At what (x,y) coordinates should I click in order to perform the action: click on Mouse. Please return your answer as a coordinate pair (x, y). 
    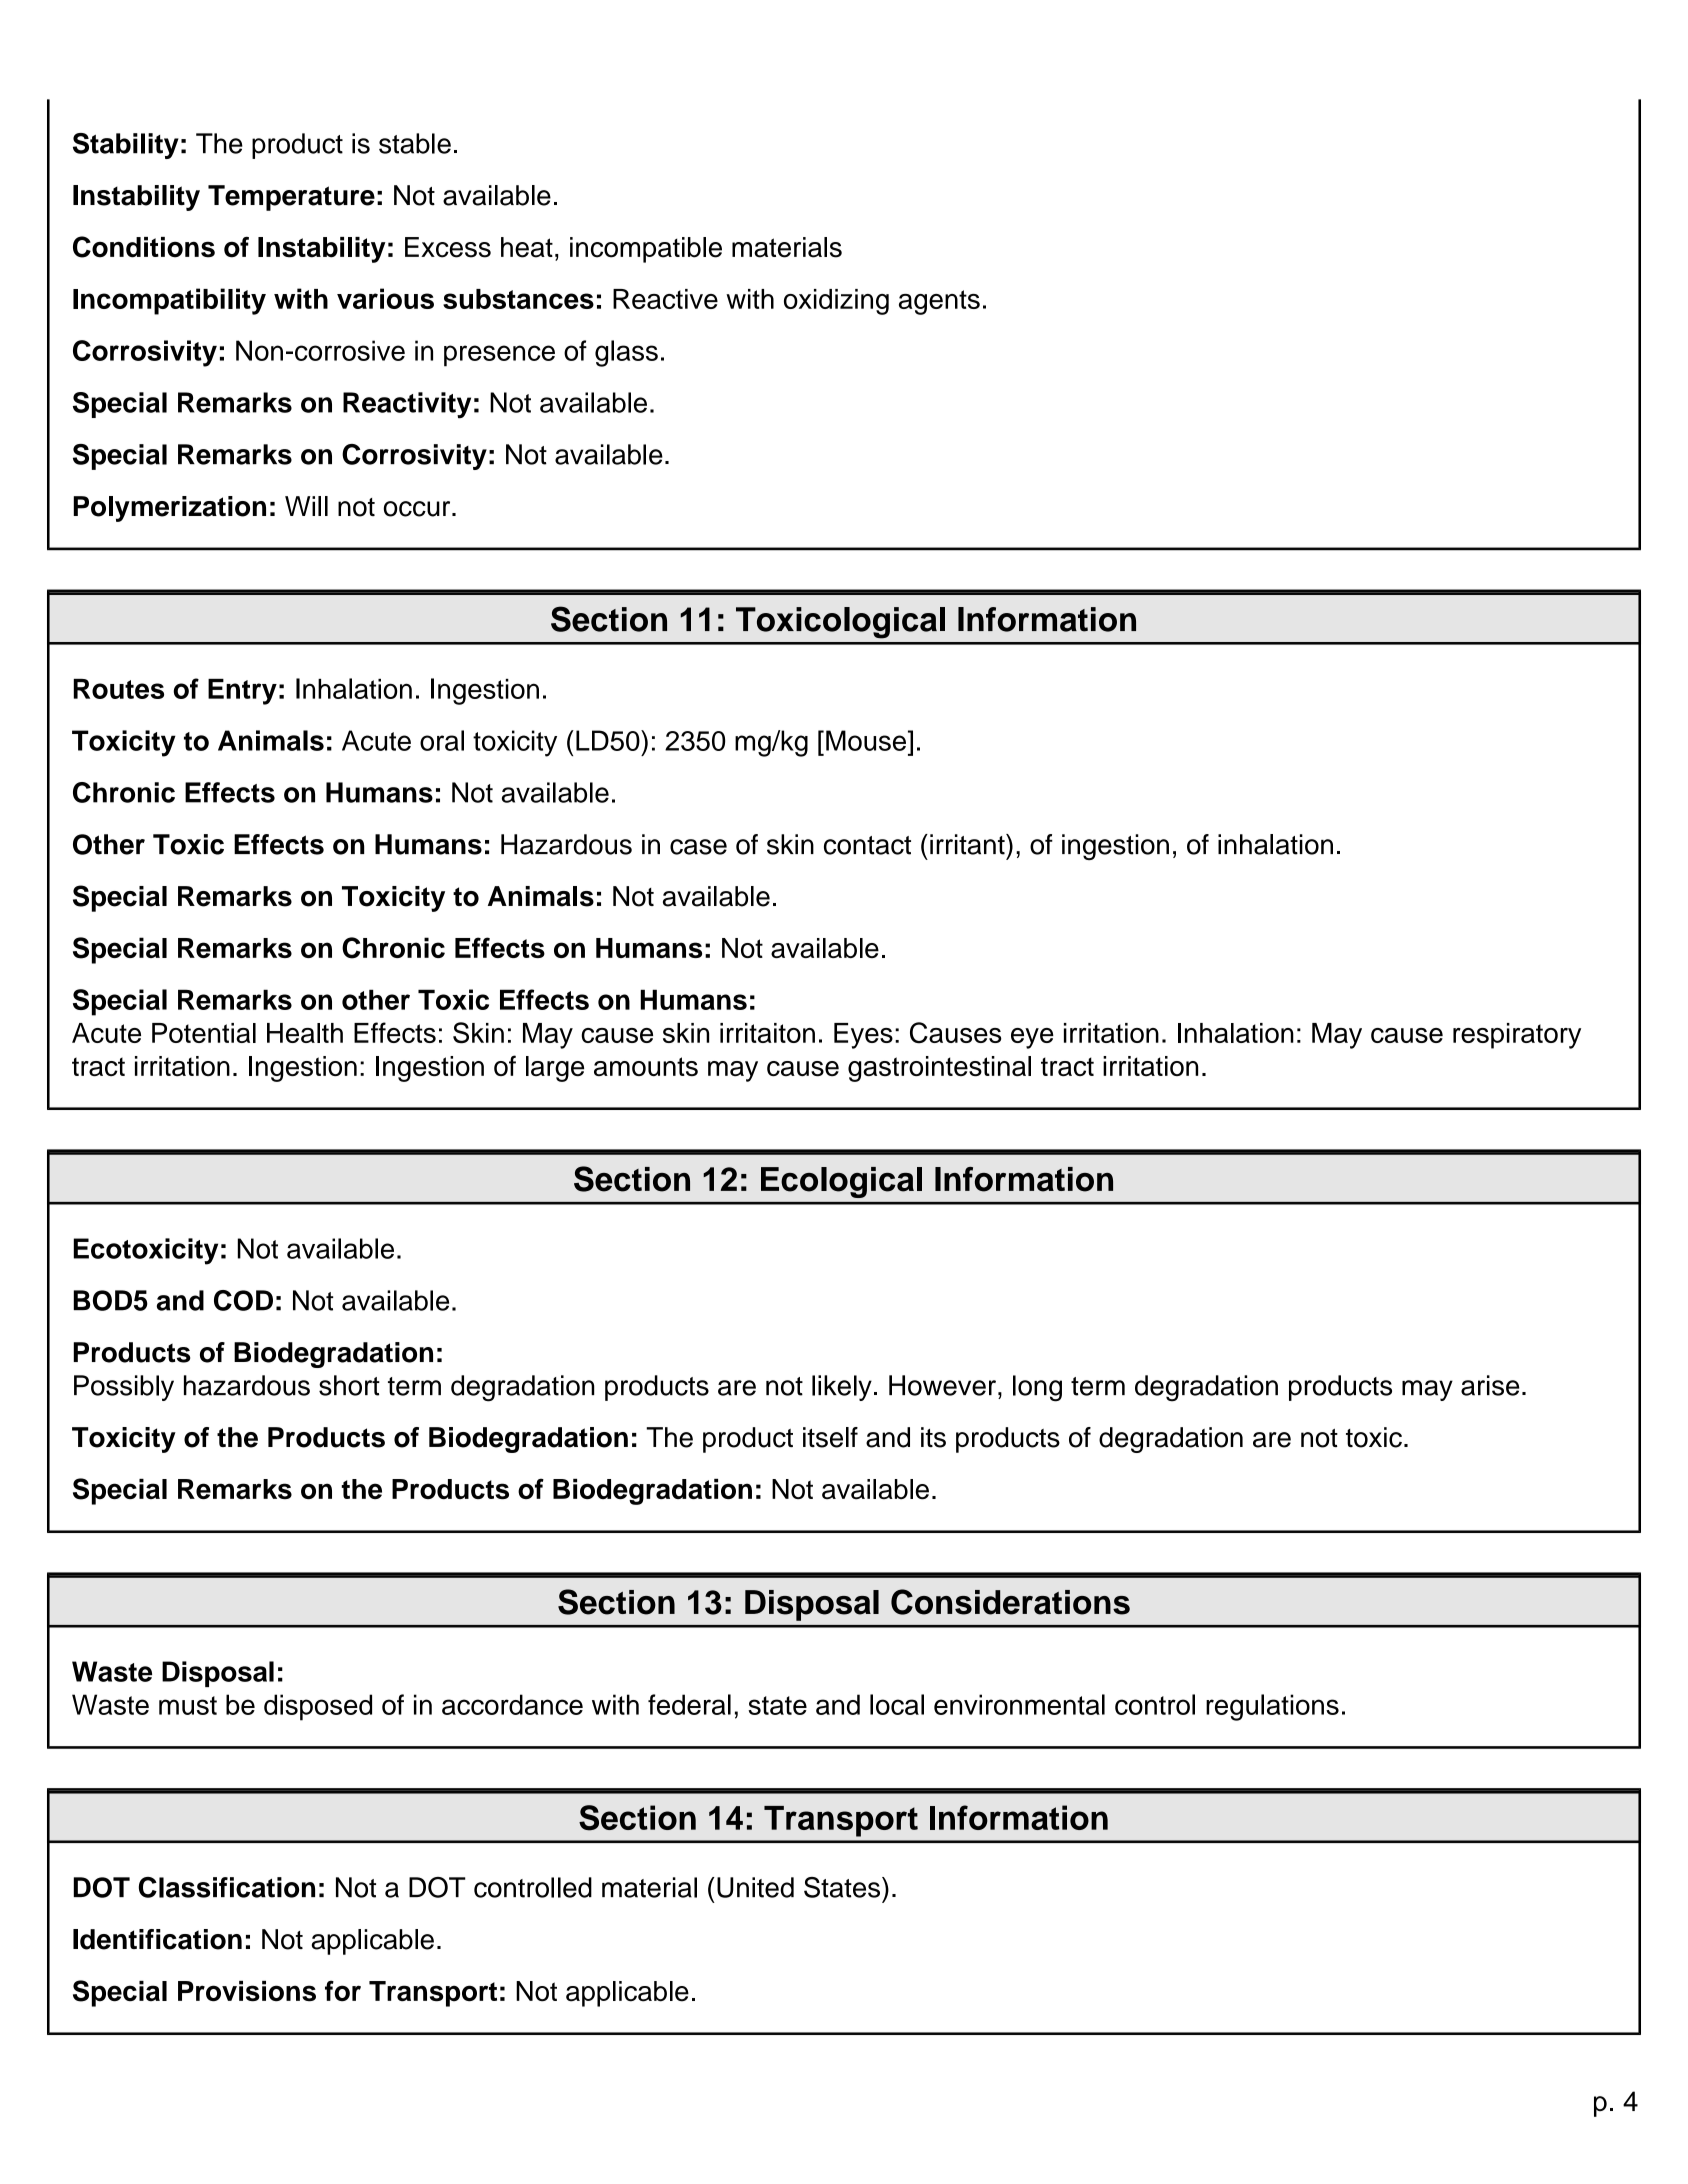
    Looking at the image, I should click on (866, 740).
